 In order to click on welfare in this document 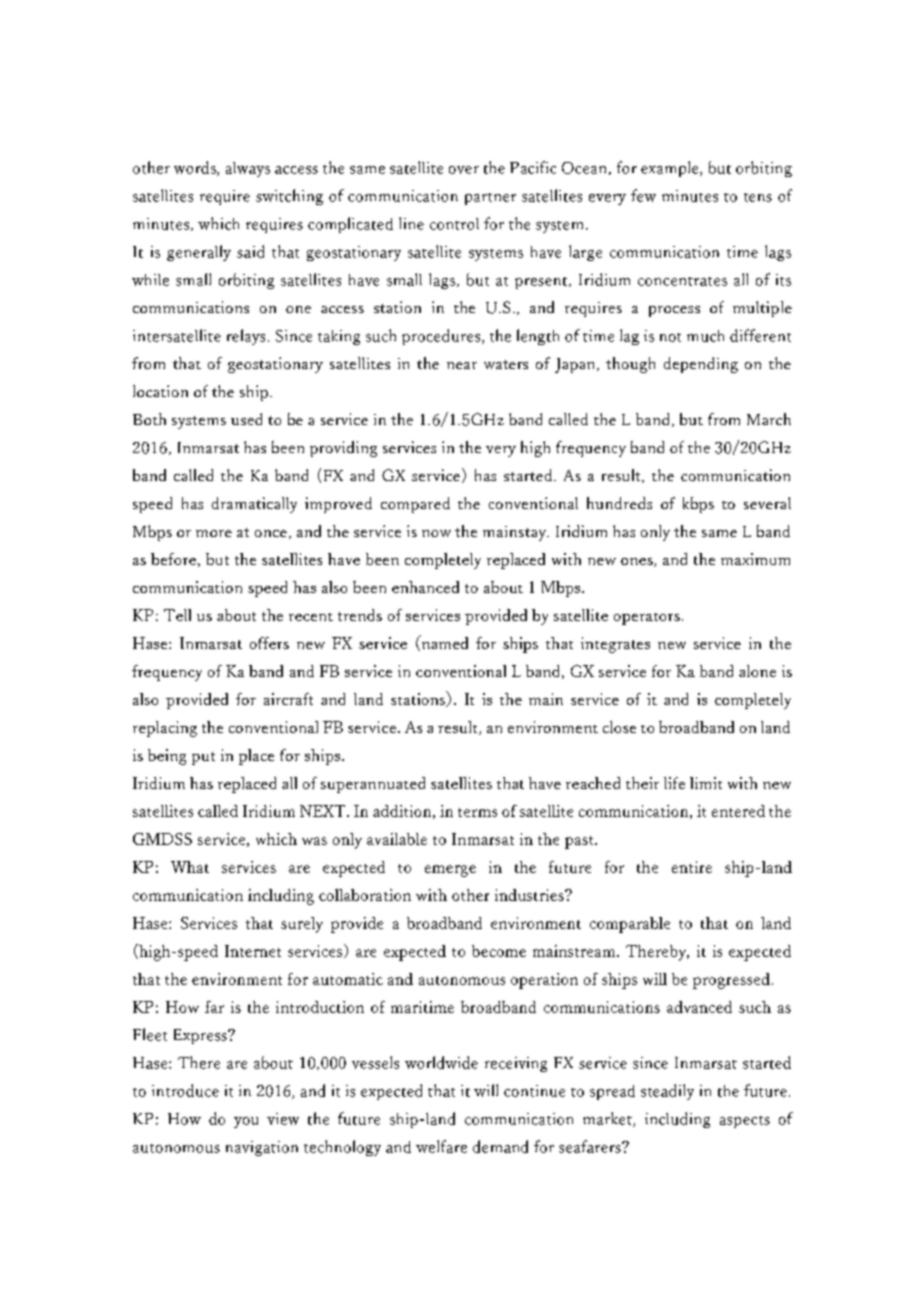, I will do `click(441, 1146)`.
